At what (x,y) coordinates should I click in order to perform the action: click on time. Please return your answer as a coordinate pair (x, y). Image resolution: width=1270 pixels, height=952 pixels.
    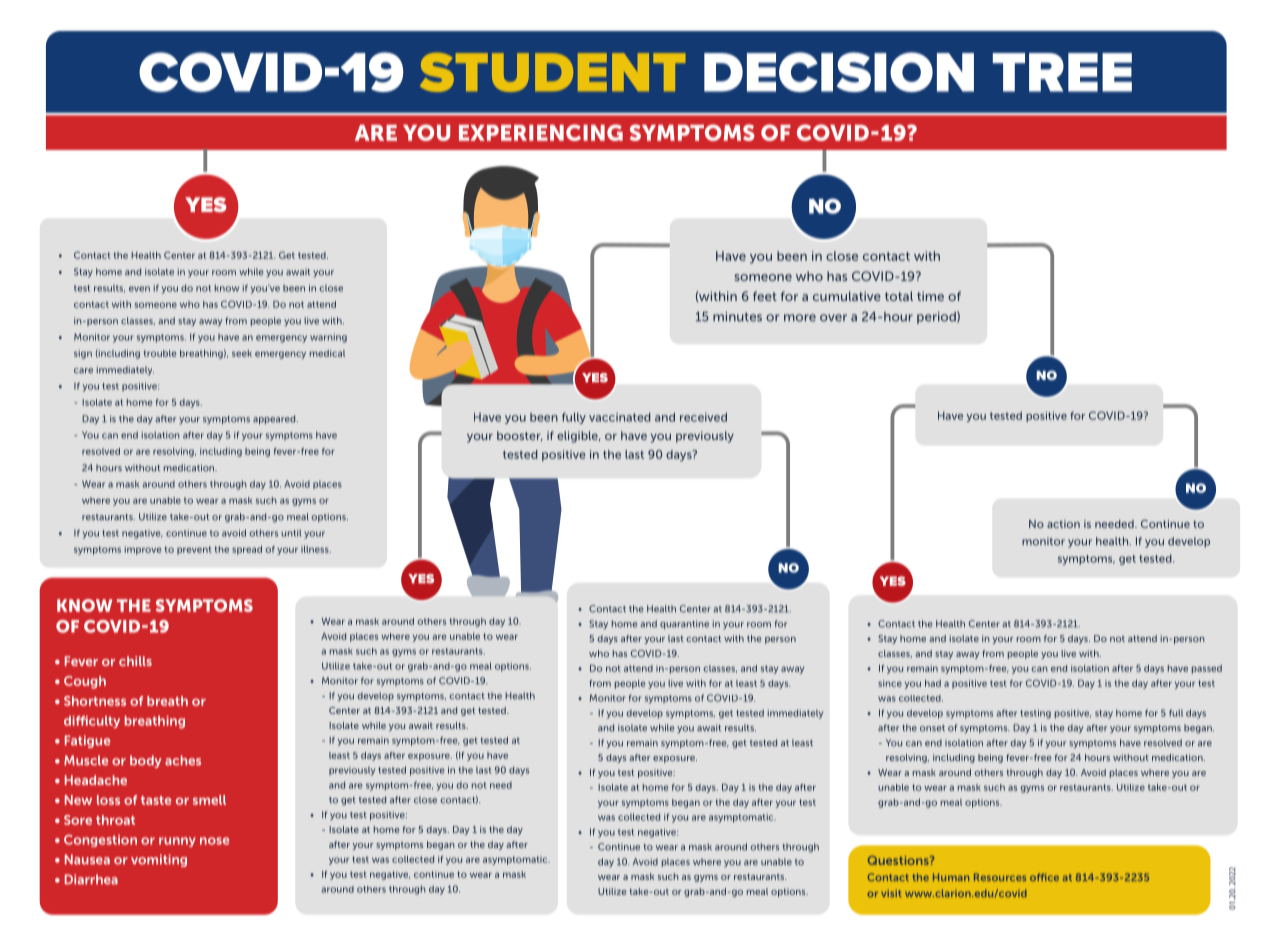
    Looking at the image, I should click on (930, 296).
